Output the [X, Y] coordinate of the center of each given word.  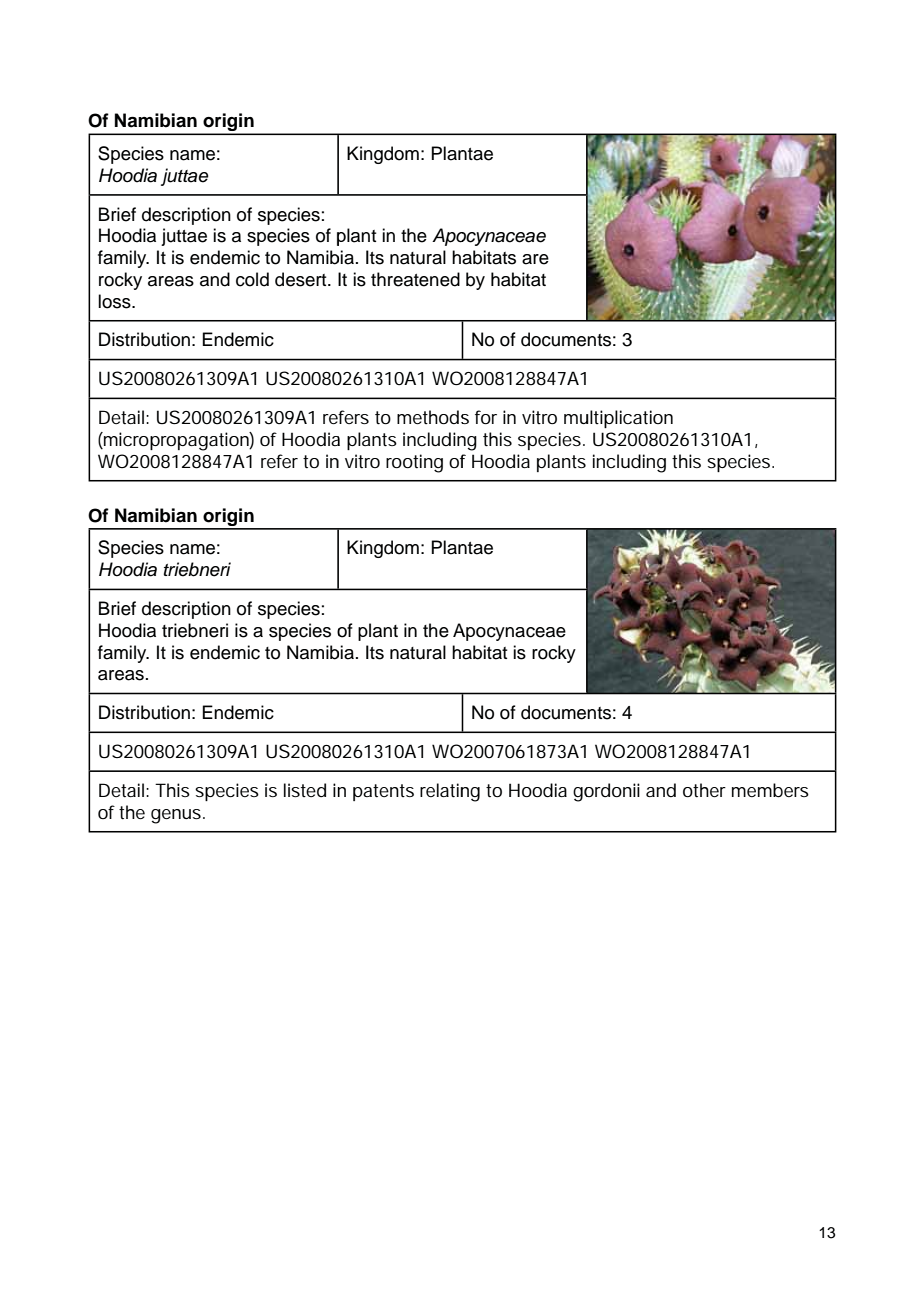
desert [302, 279]
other [704, 790]
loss [115, 301]
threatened [415, 279]
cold [252, 279]
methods [433, 417]
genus [177, 816]
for [486, 417]
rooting [414, 463]
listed [305, 790]
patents [383, 792]
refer [279, 461]
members [770, 790]
